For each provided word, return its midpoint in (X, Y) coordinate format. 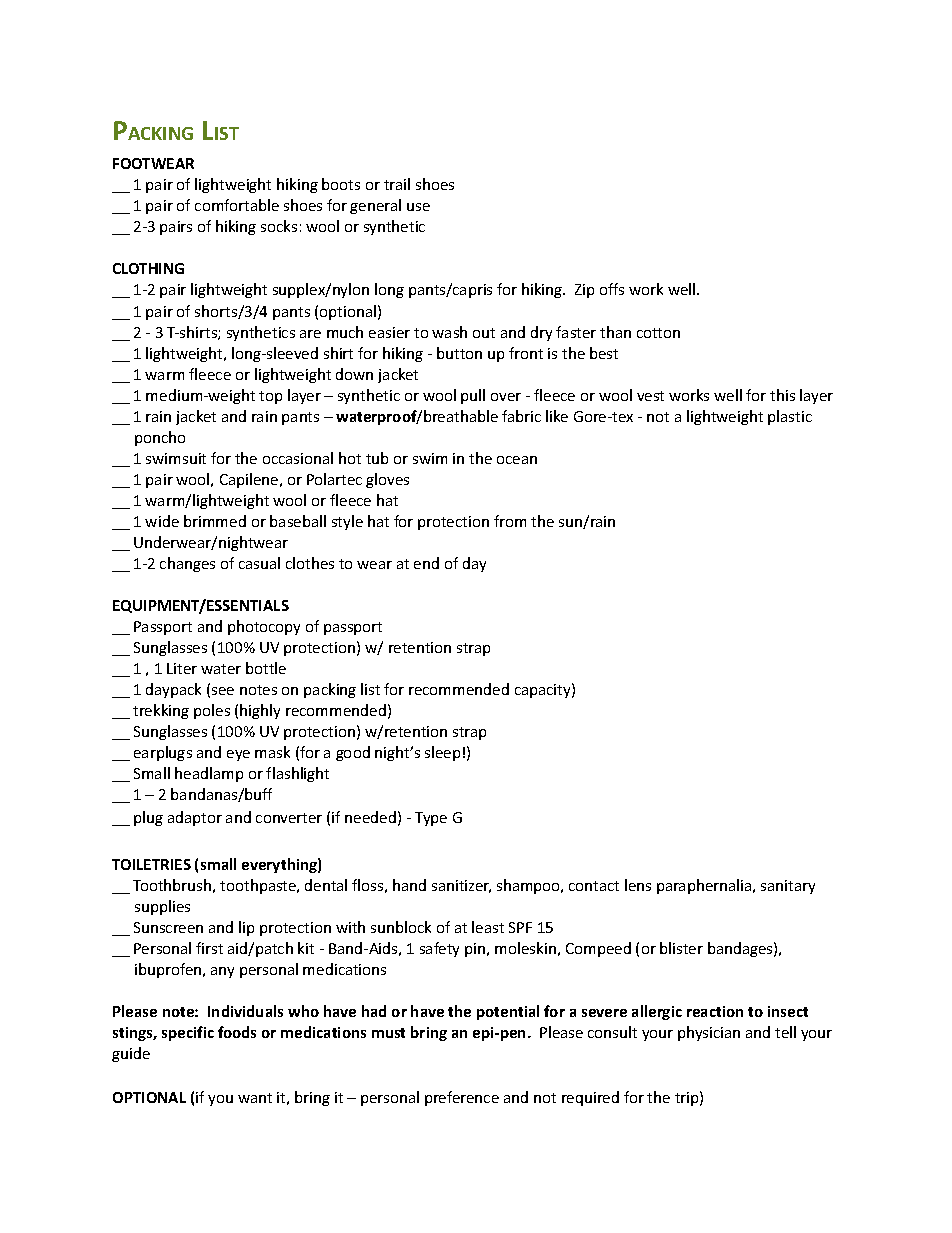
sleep (442, 753)
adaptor (195, 818)
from (510, 521)
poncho (160, 438)
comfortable (237, 205)
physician (709, 1033)
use (418, 207)
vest (650, 396)
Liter (182, 668)
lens (638, 885)
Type (431, 819)
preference (462, 1098)
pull (473, 396)
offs (612, 289)
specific (188, 1033)
